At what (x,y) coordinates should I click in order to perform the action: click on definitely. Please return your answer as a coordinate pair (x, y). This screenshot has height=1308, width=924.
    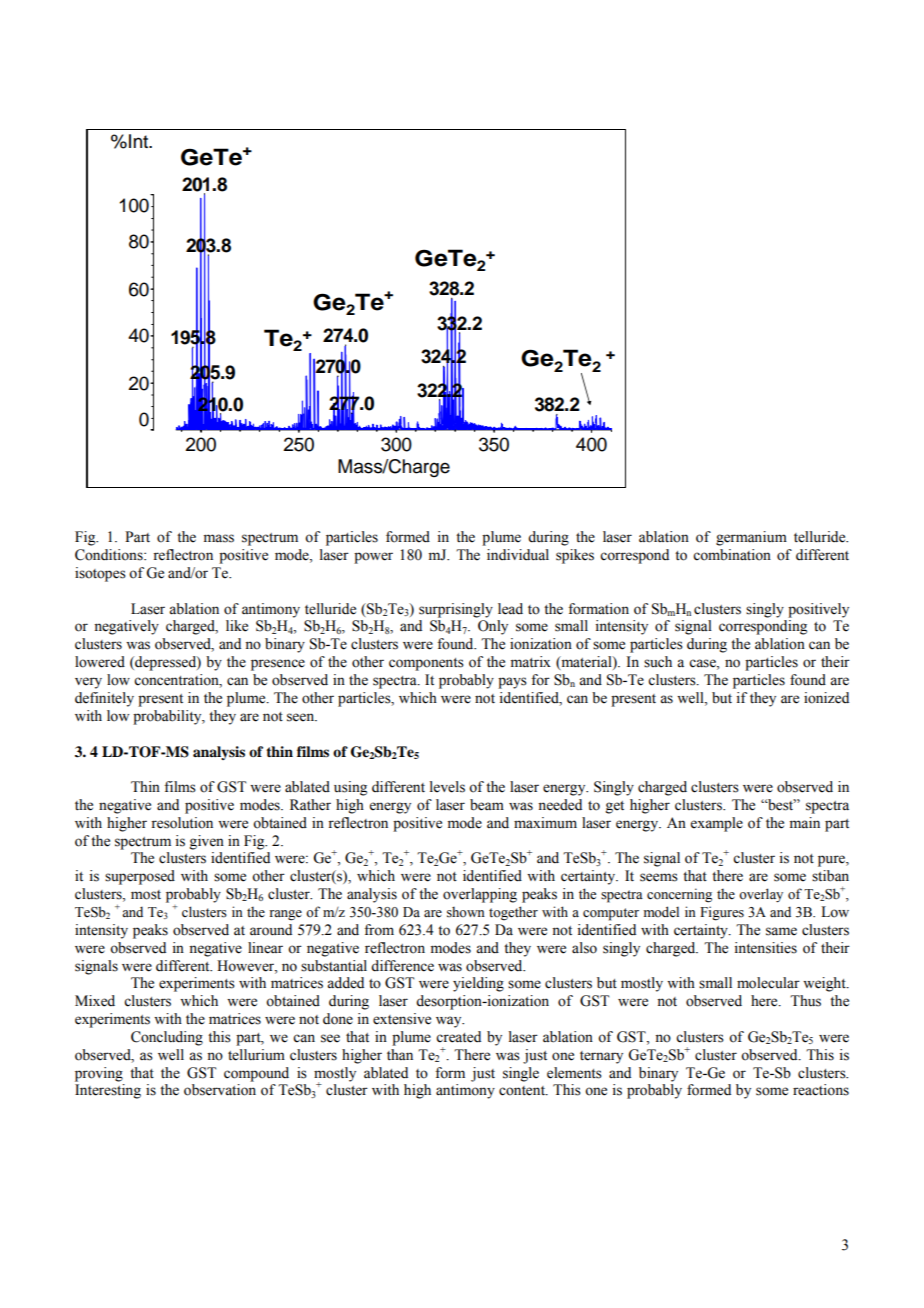
    Looking at the image, I should click on (104, 699).
